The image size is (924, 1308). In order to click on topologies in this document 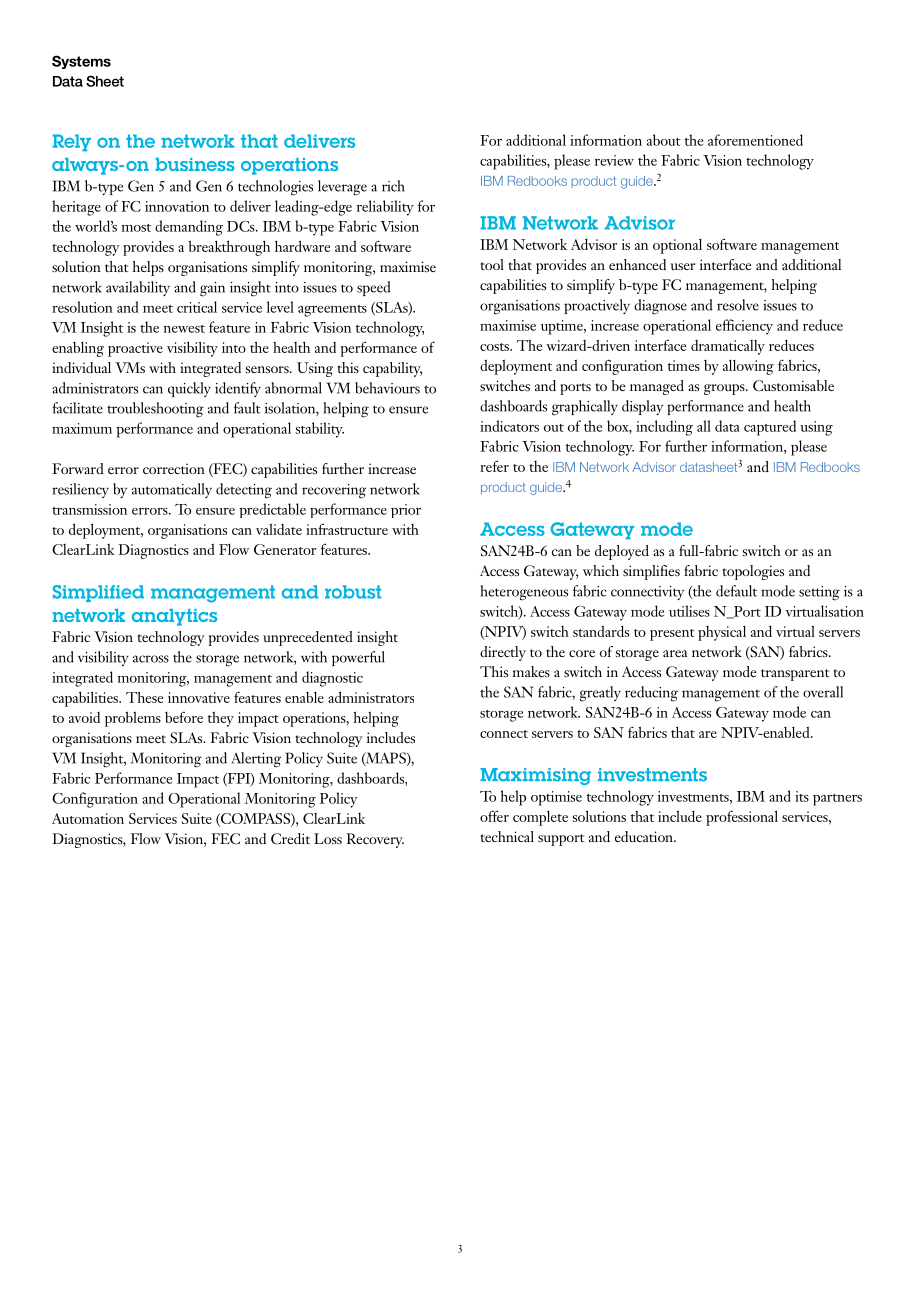, I will do `click(753, 572)`.
